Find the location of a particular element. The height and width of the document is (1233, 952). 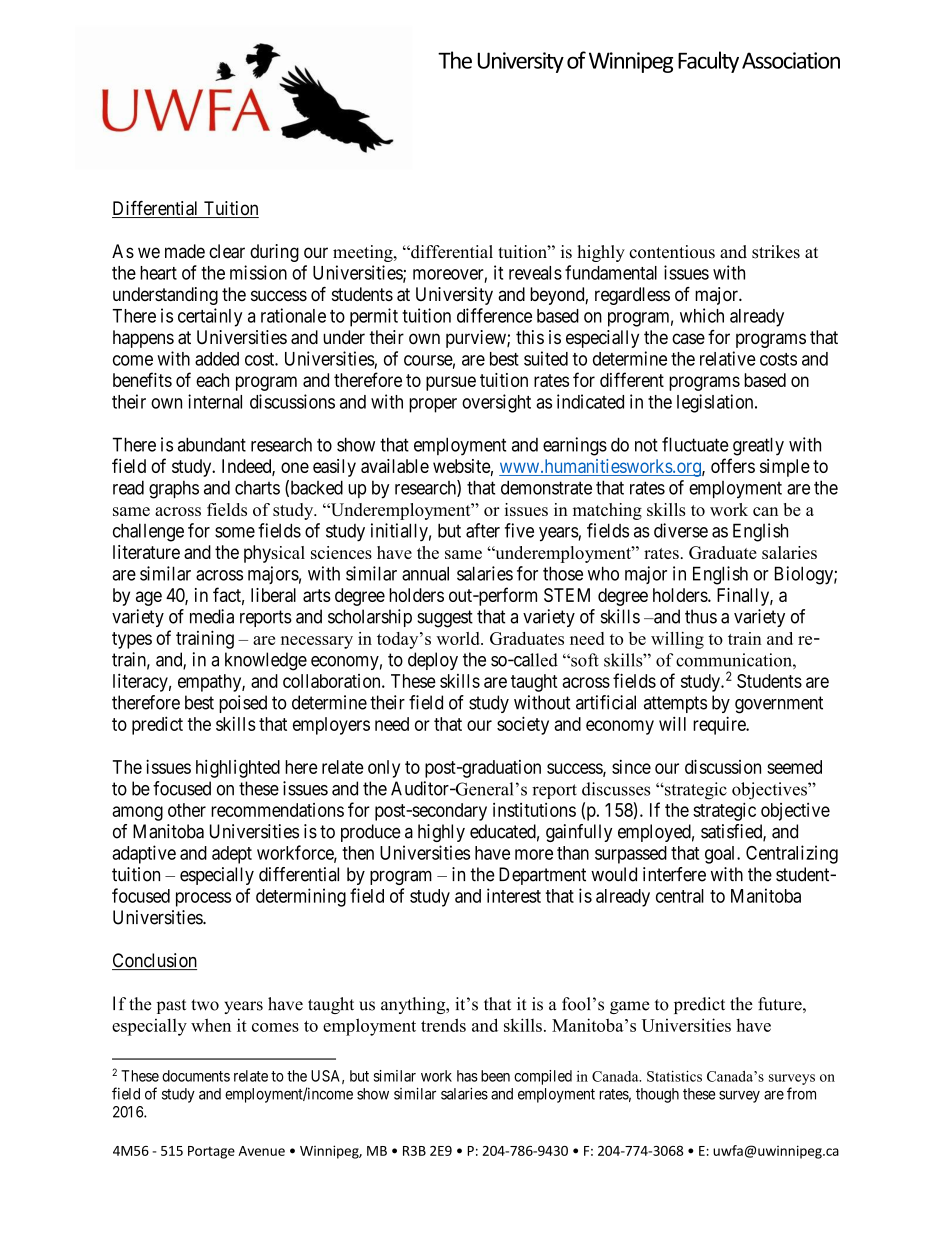

meeting is located at coordinates (364, 253).
